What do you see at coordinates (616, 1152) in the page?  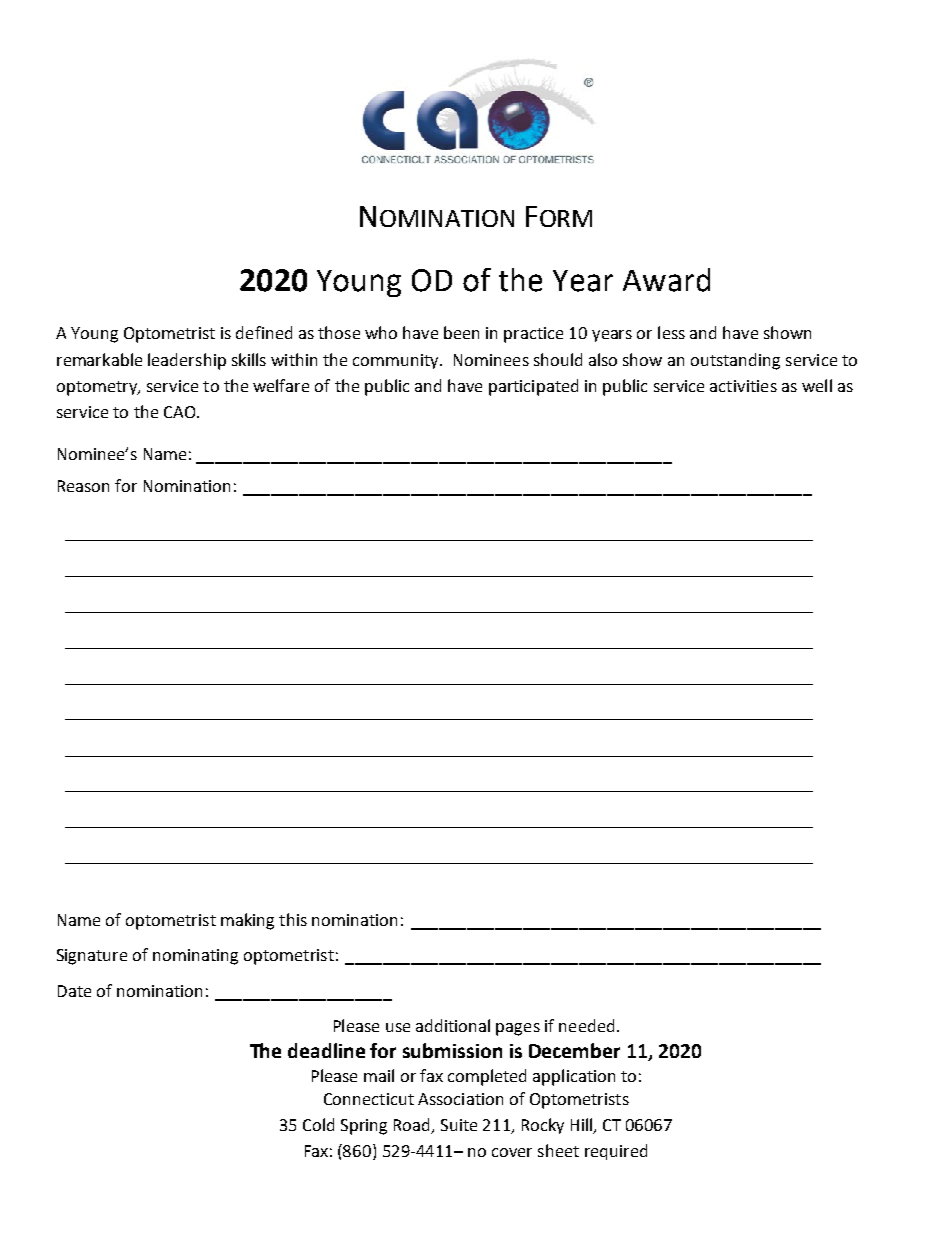 I see `required` at bounding box center [616, 1152].
